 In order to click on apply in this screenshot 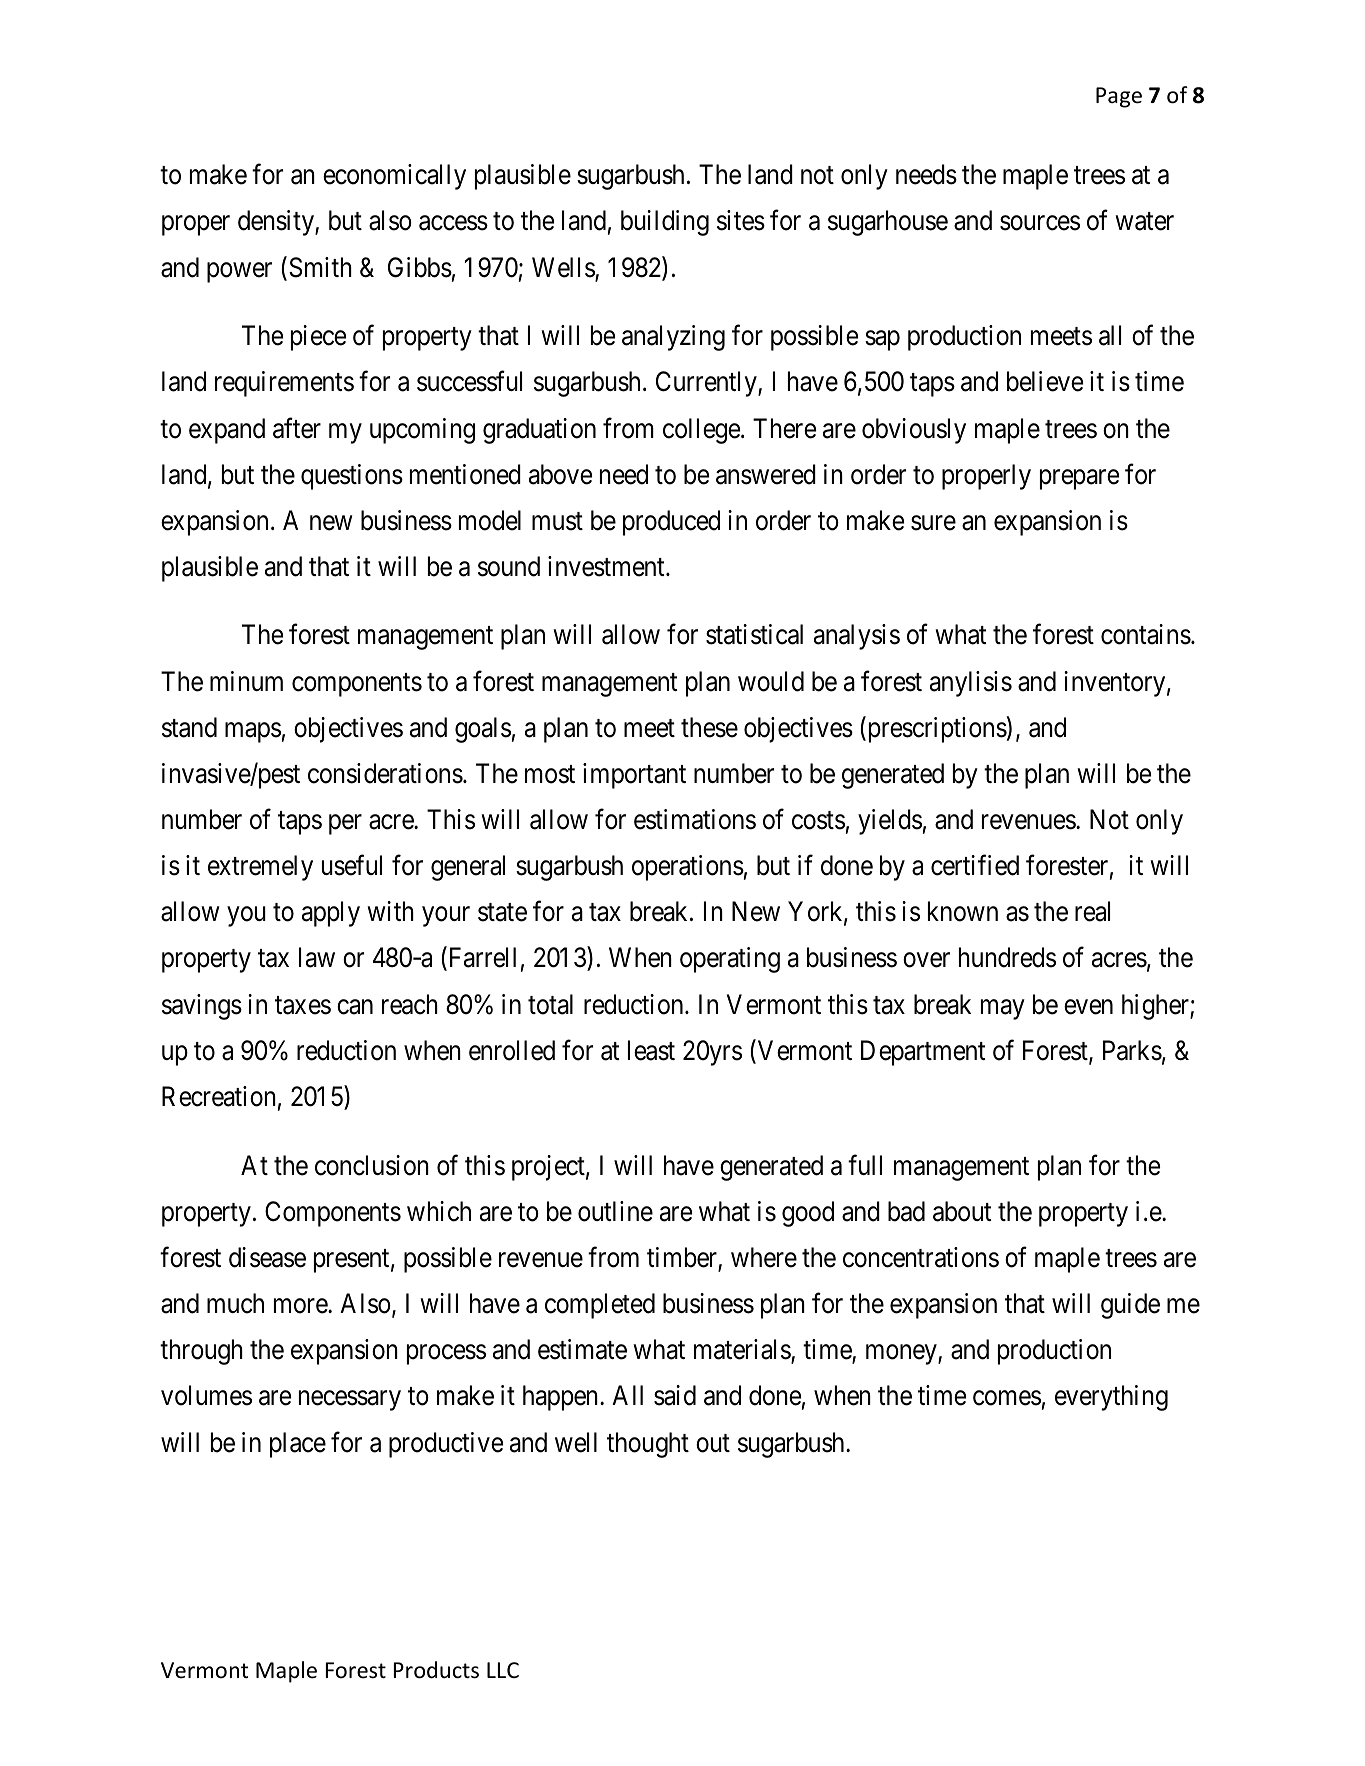, I will do `click(331, 914)`.
